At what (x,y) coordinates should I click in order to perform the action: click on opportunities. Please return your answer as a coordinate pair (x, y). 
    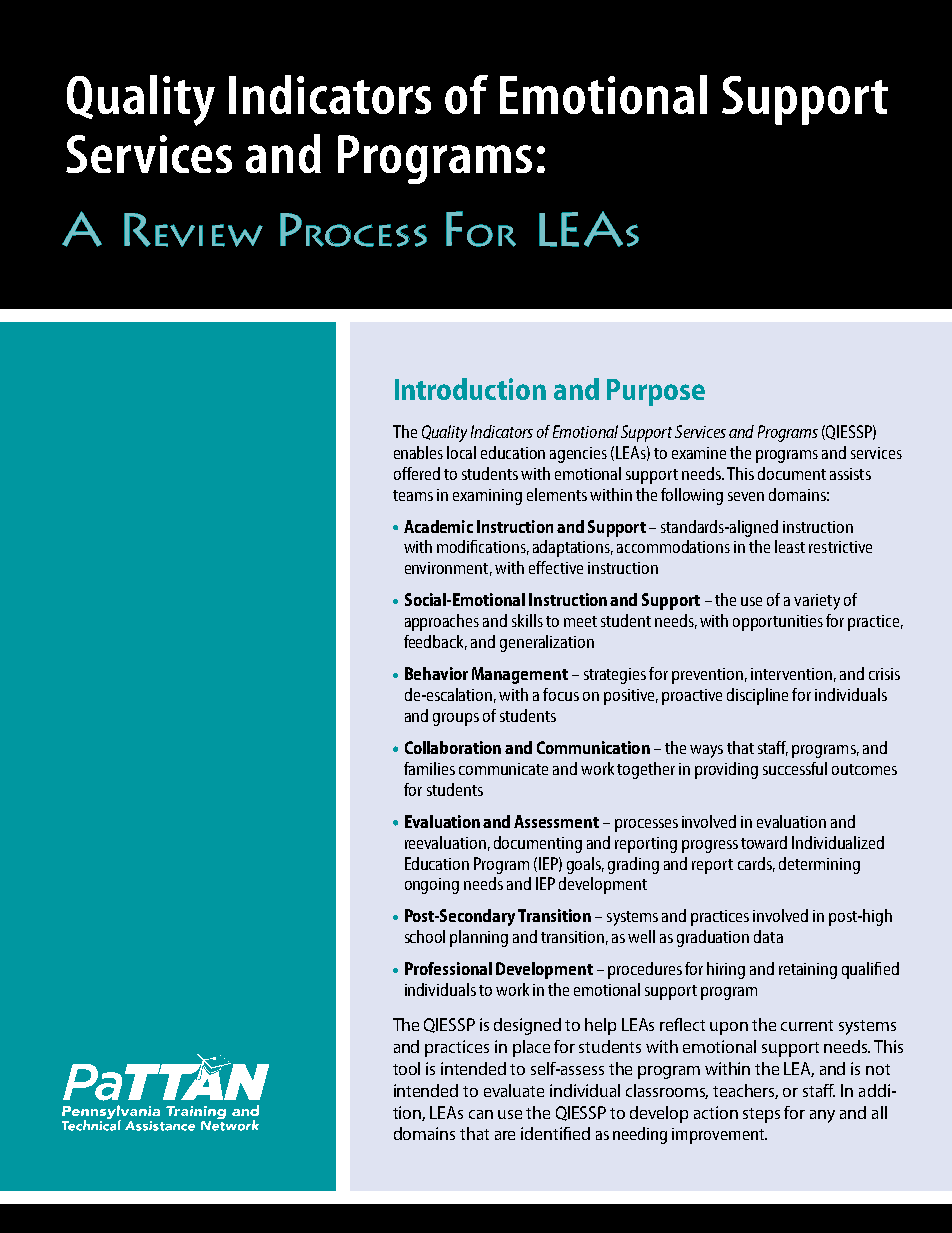
    Looking at the image, I should click on (778, 623).
